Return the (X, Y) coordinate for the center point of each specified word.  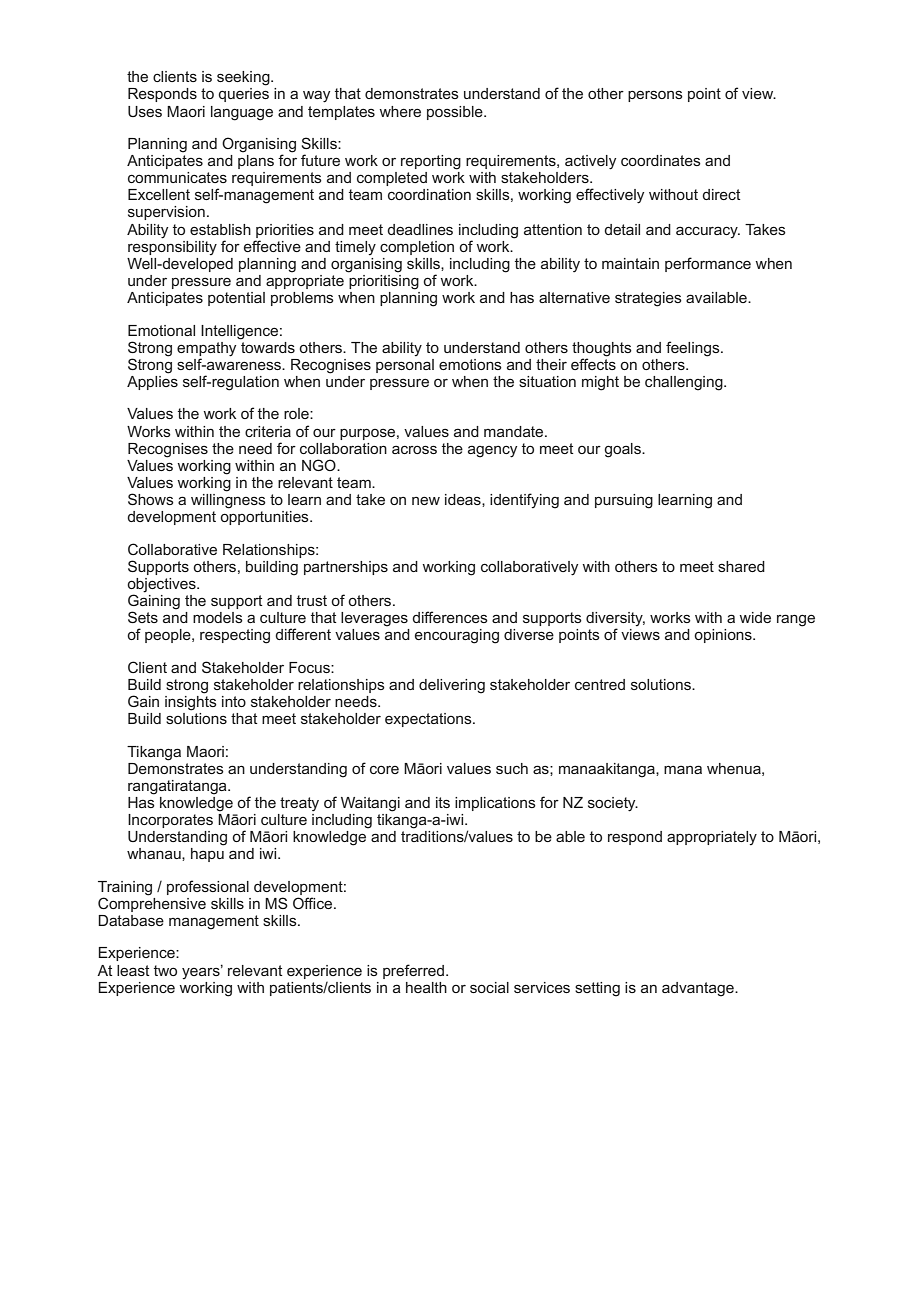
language (242, 113)
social (489, 987)
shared (741, 566)
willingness (228, 500)
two (165, 970)
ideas (464, 500)
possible (456, 113)
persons (655, 96)
